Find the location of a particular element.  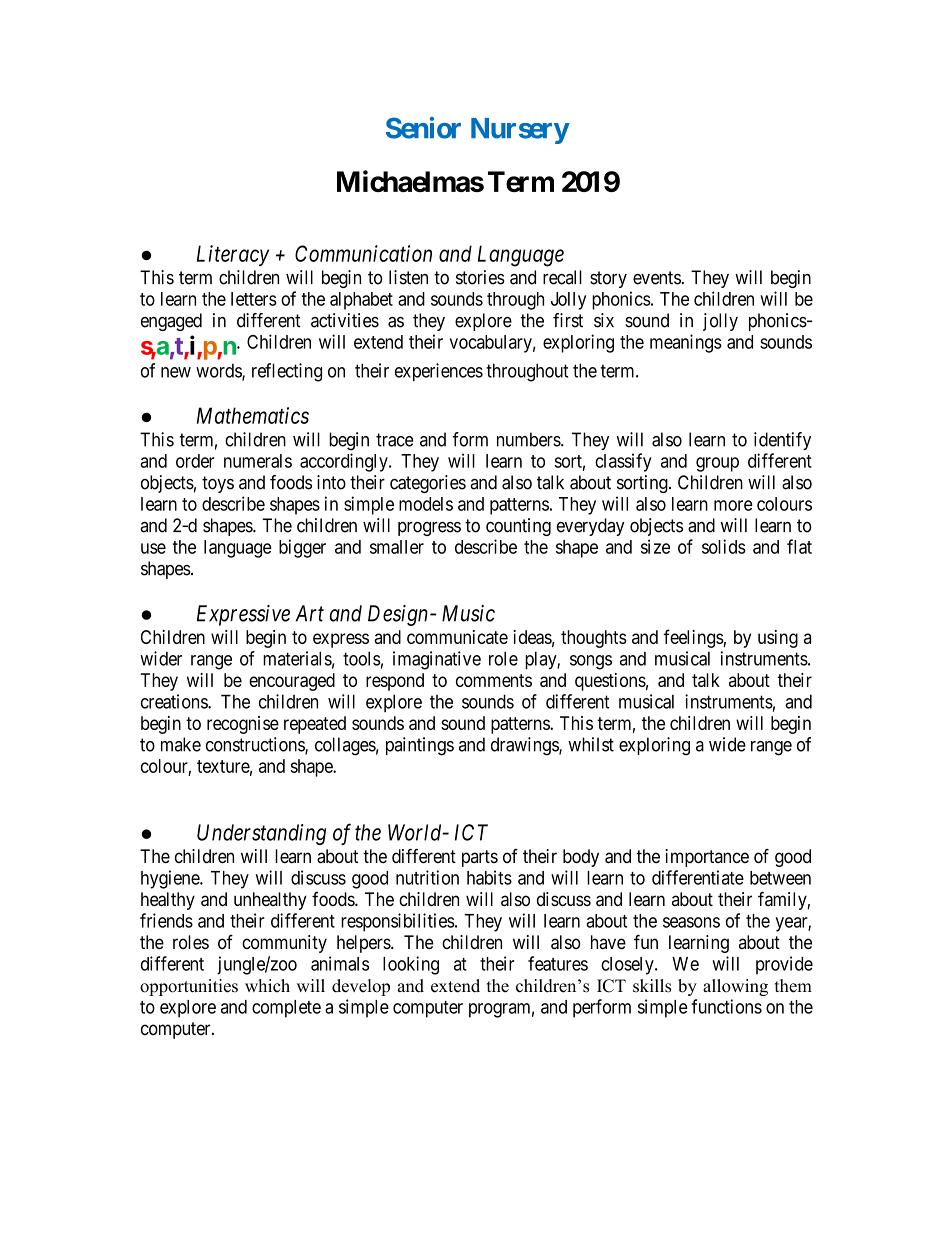

events is located at coordinates (657, 278).
